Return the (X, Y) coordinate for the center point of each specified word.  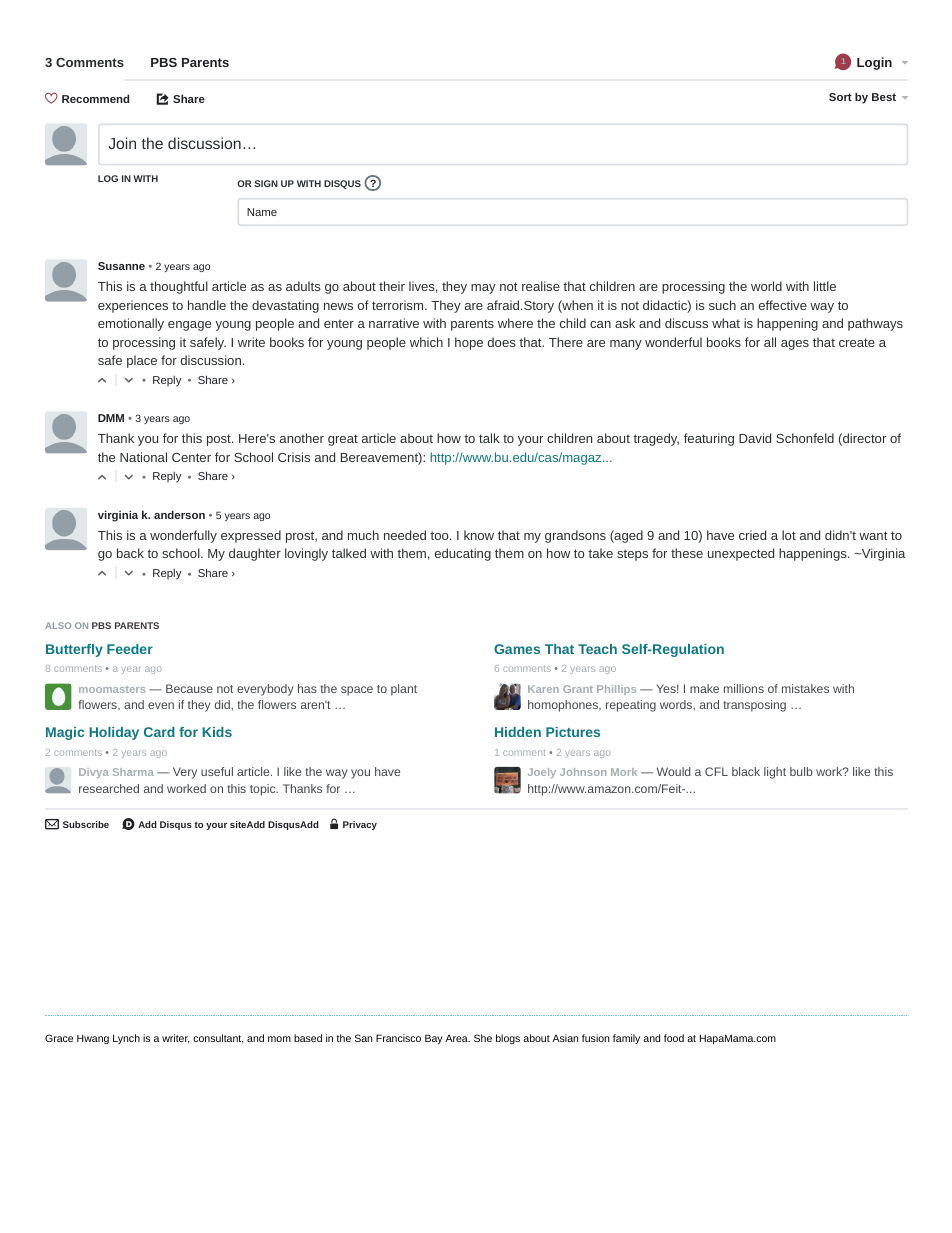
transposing (754, 706)
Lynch (126, 1039)
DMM (111, 418)
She (483, 1038)
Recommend (95, 98)
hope (469, 343)
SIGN (266, 183)
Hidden (518, 732)
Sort (840, 97)
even (161, 705)
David (755, 438)
